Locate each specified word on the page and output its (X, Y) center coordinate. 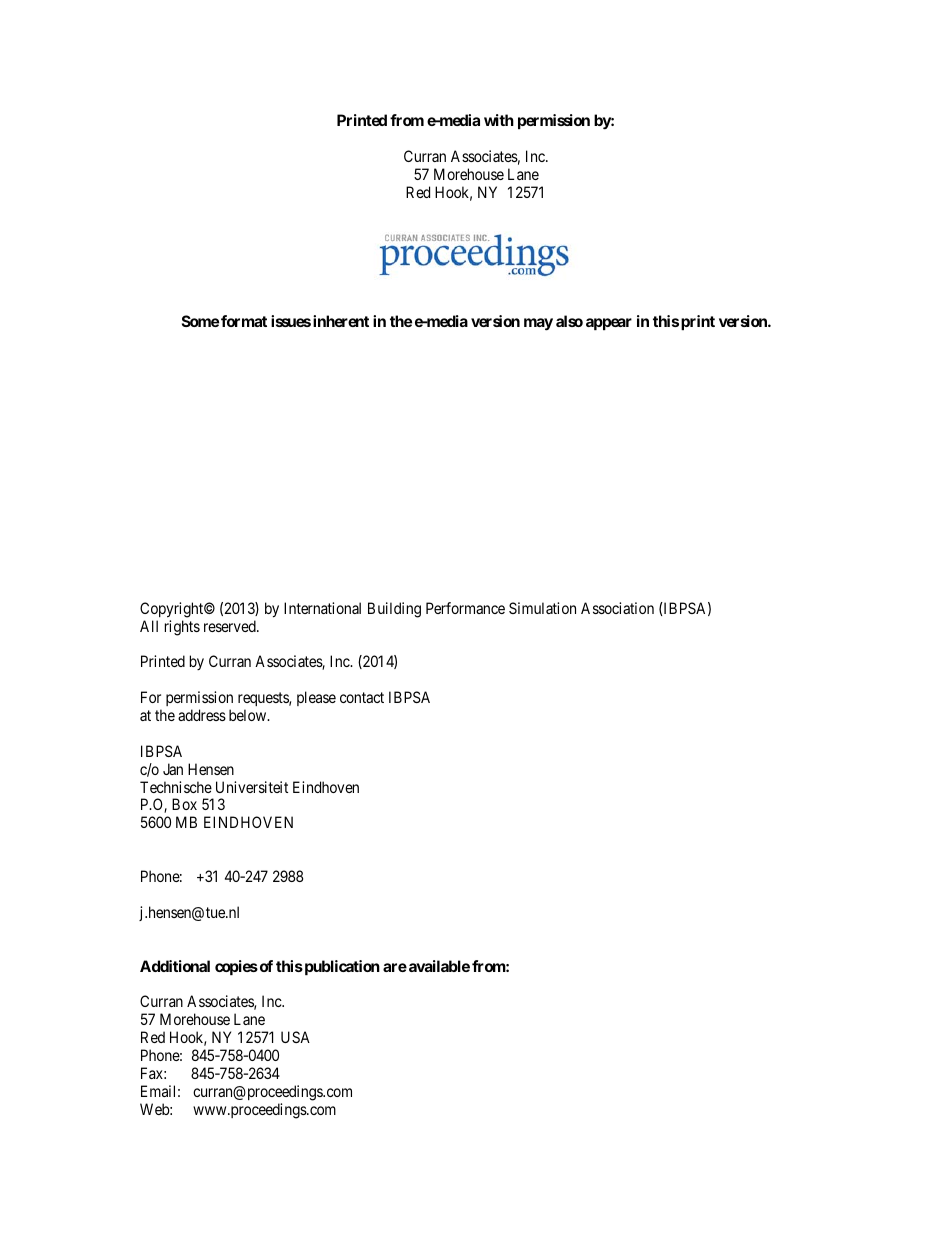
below (249, 715)
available (439, 966)
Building (394, 610)
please (316, 698)
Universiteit (252, 787)
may (538, 324)
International (322, 608)
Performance (465, 608)
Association (617, 608)
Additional (175, 966)
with (499, 120)
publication (341, 967)
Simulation (542, 608)
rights (182, 628)
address (202, 715)
